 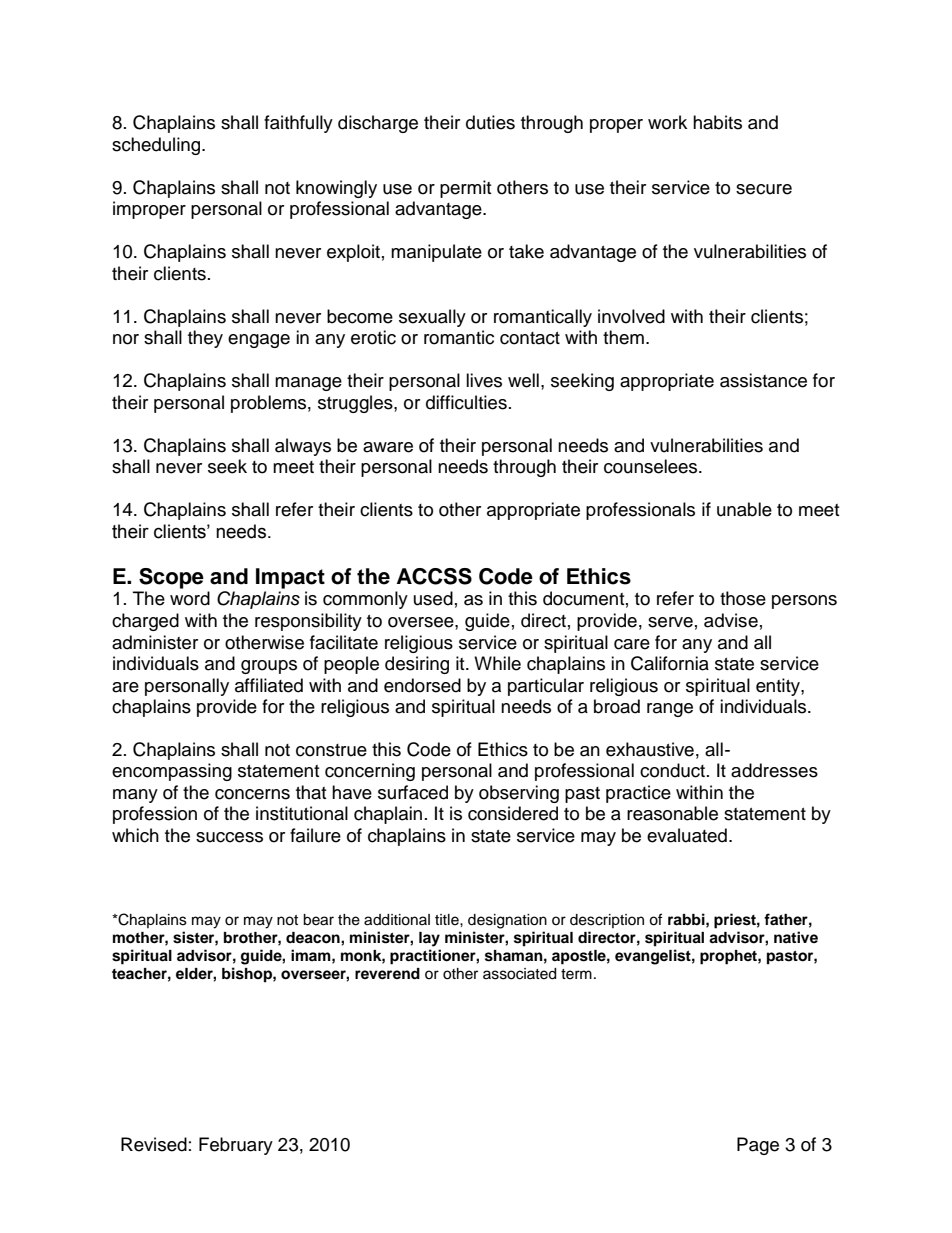 I want to click on February, so click(x=236, y=1146).
